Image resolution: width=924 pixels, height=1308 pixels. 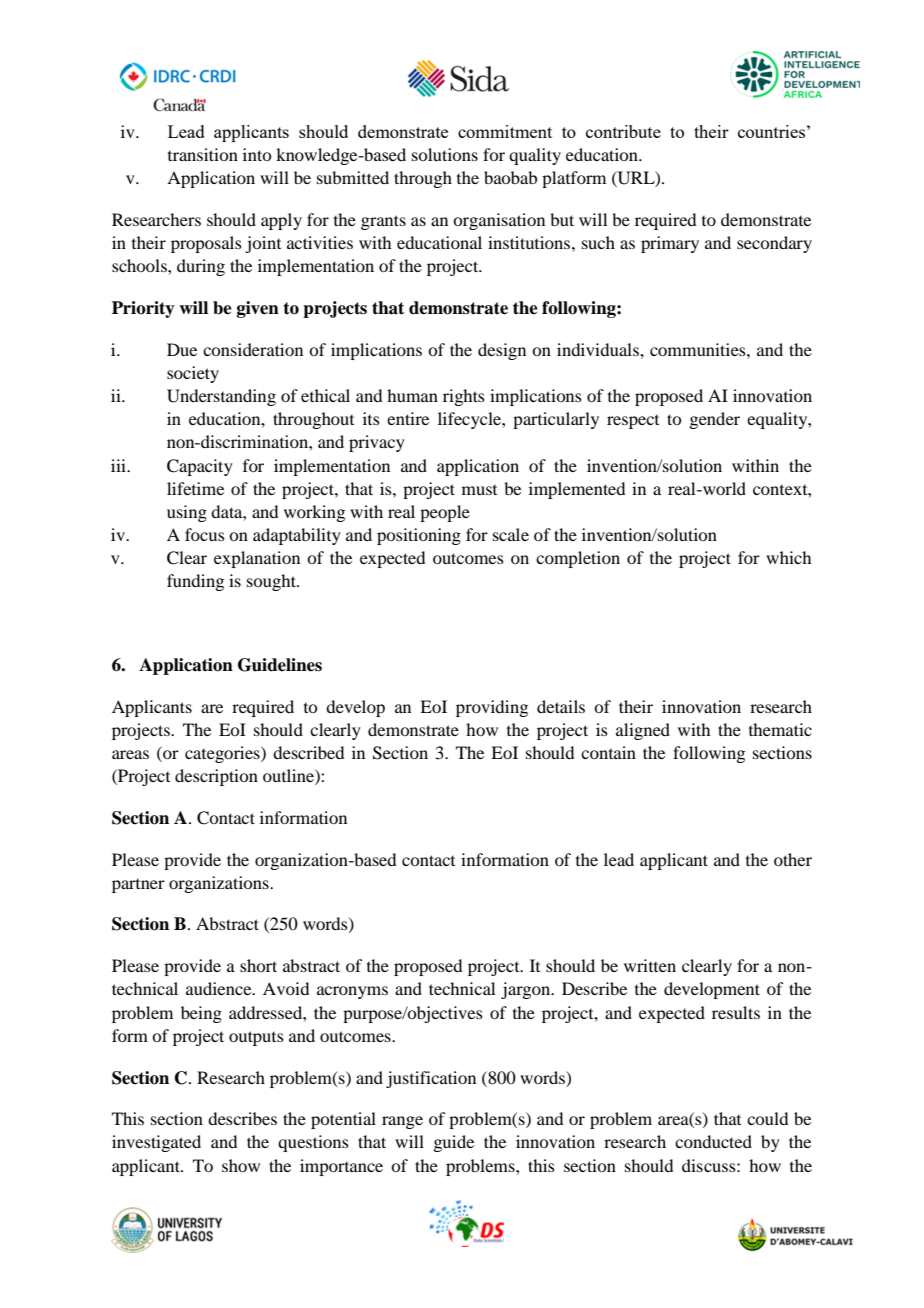 I want to click on baobab, so click(x=510, y=177).
